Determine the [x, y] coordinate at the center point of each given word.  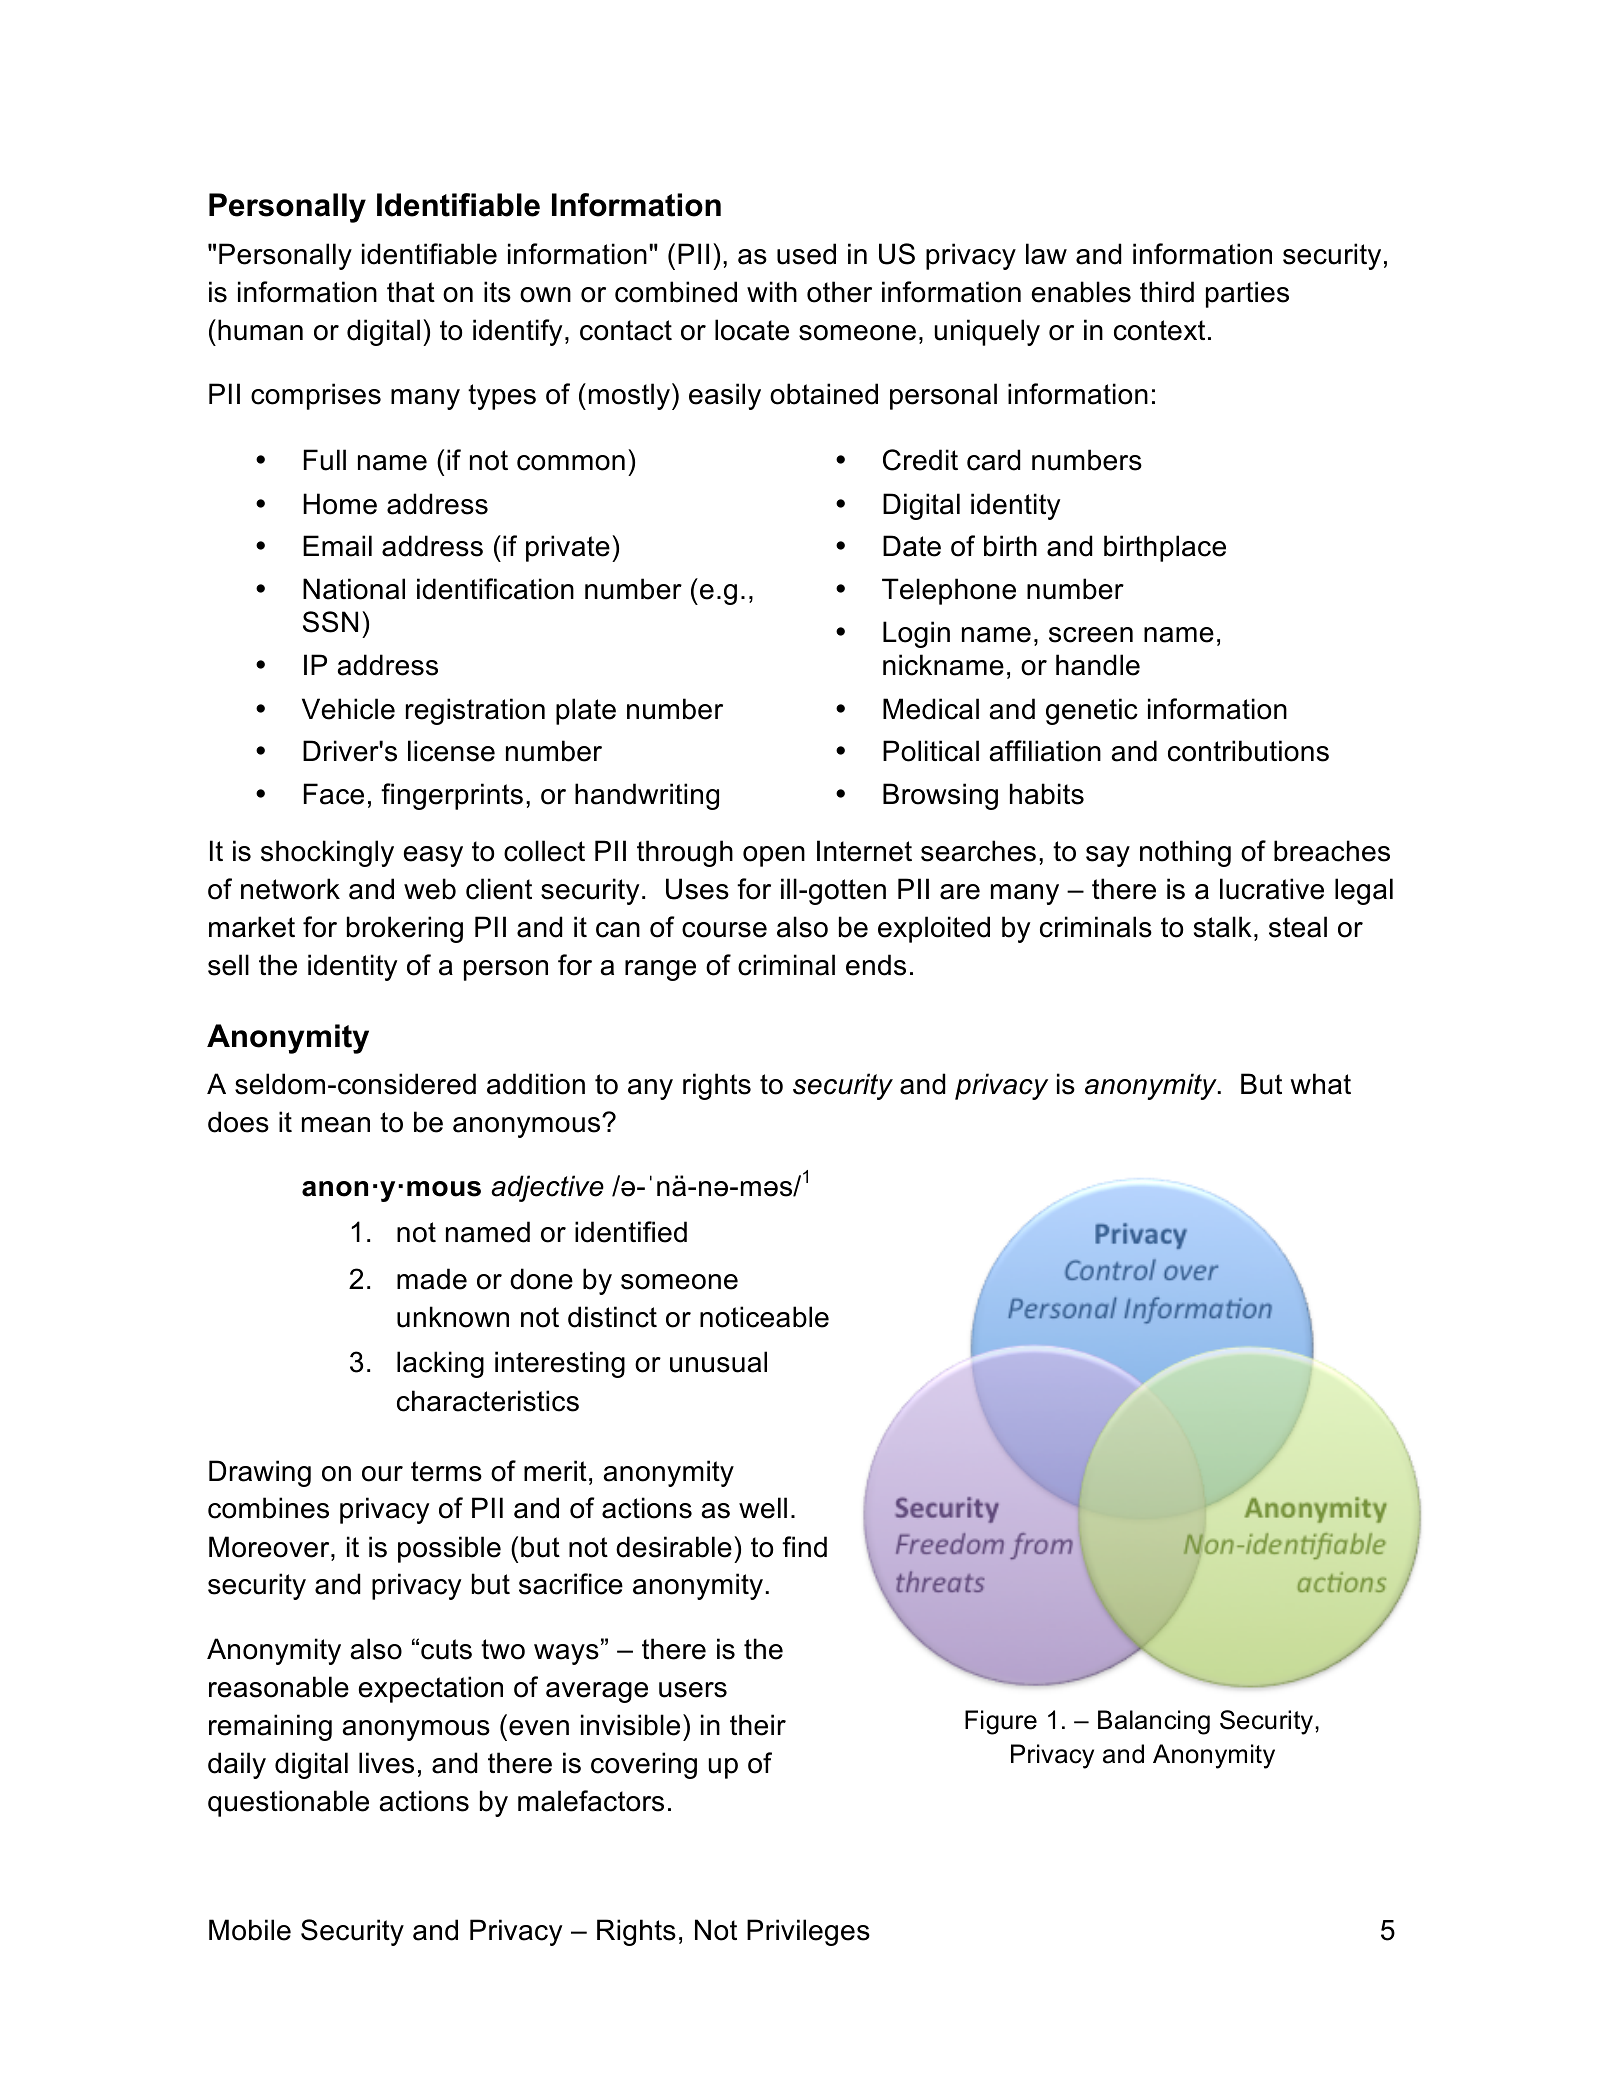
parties [1247, 294]
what [1320, 1084]
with [772, 291]
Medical [931, 709]
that [411, 292]
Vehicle [348, 709]
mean [336, 1125]
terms [446, 1471]
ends [876, 965]
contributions [1248, 751]
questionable [288, 1803]
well [763, 1508]
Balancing [1154, 1722]
